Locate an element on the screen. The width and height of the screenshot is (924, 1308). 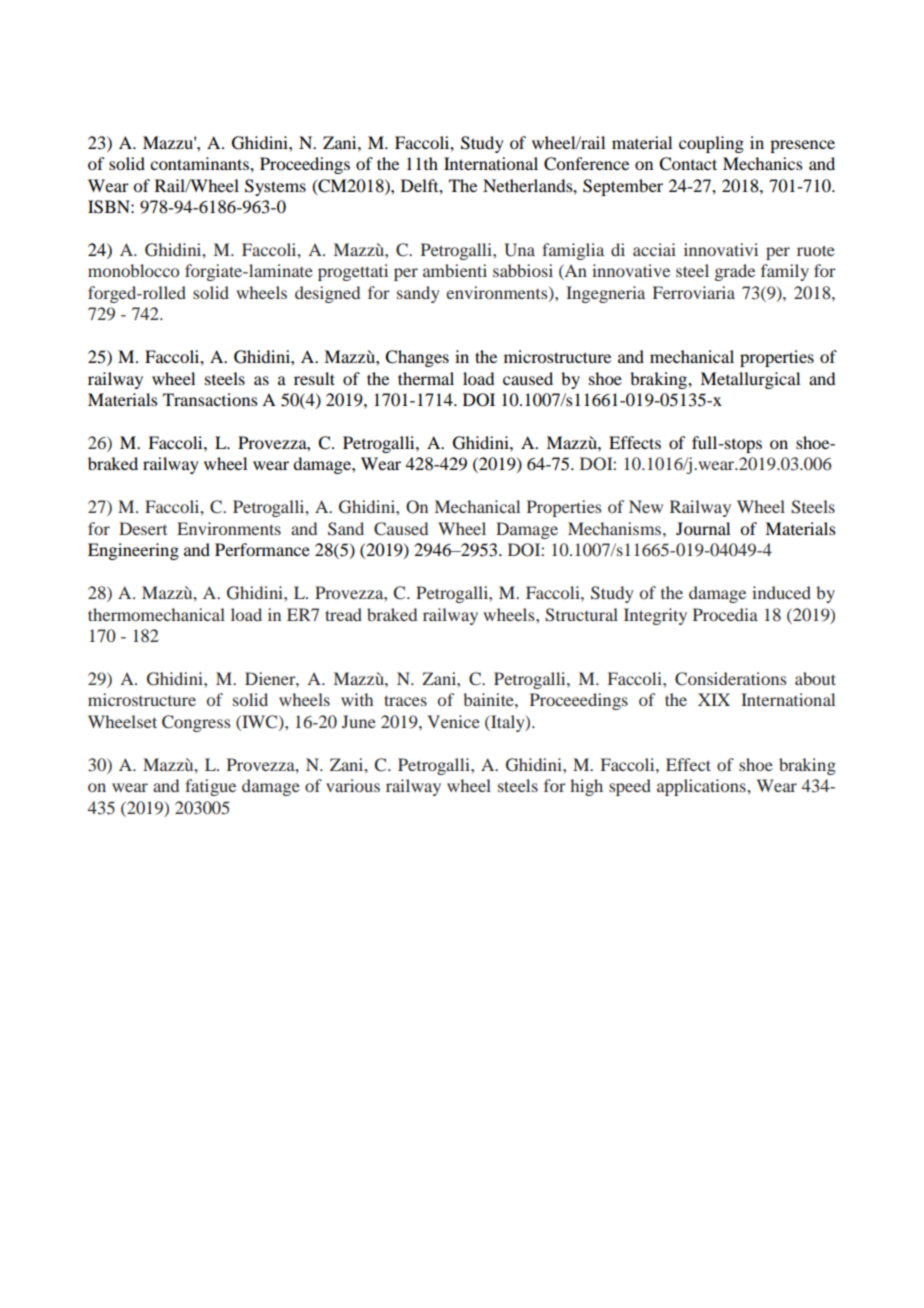
fatigue is located at coordinates (210, 787).
